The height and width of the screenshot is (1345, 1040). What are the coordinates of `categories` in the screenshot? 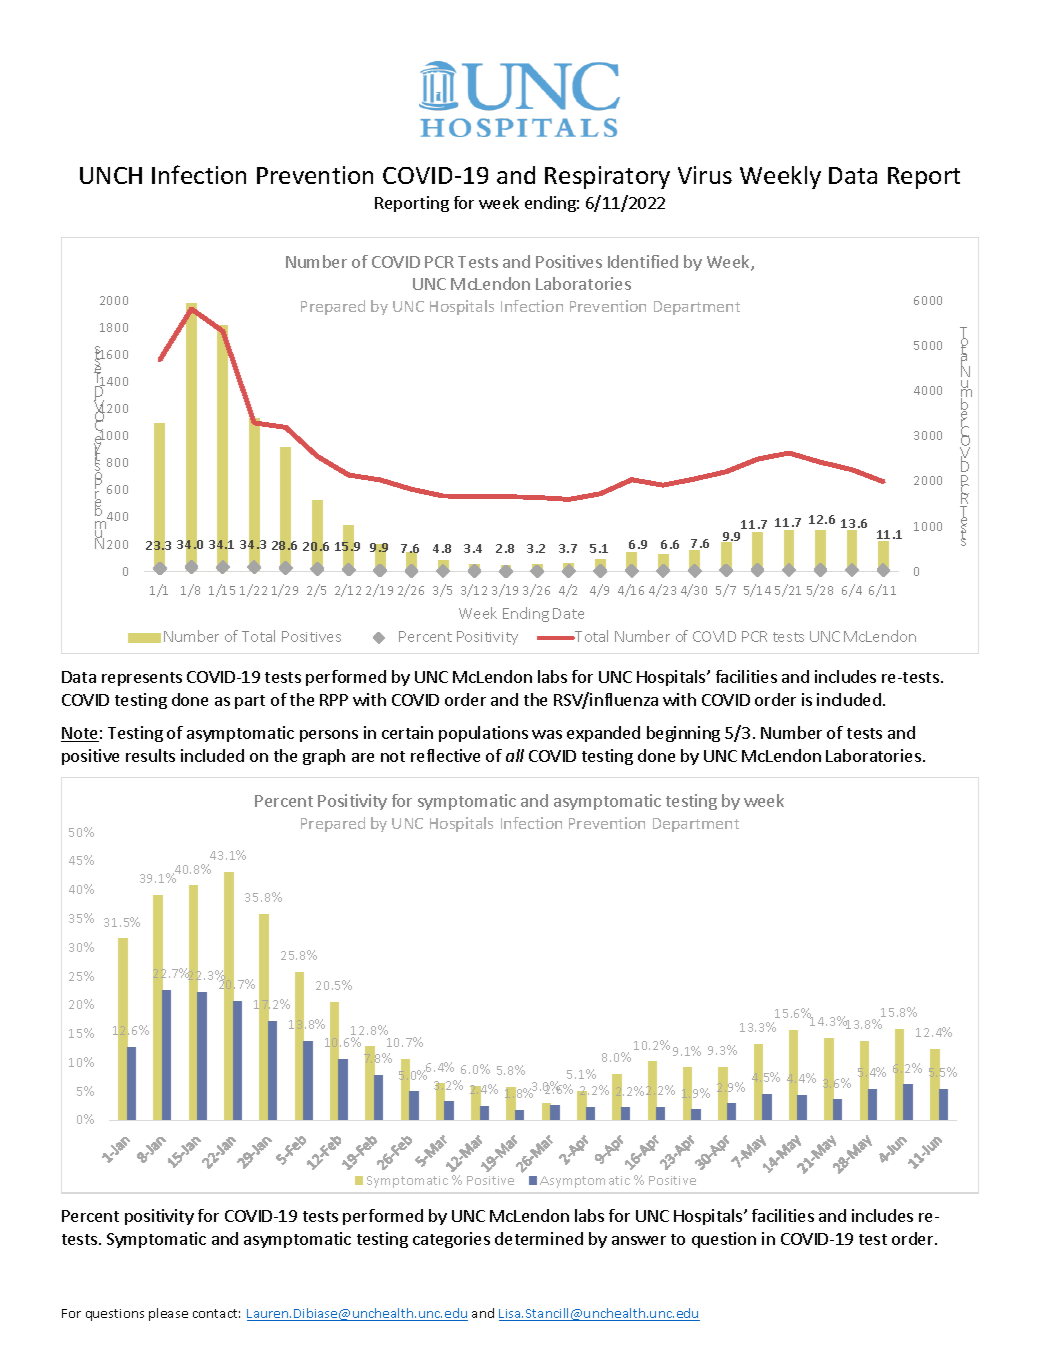 It's located at (451, 1240).
